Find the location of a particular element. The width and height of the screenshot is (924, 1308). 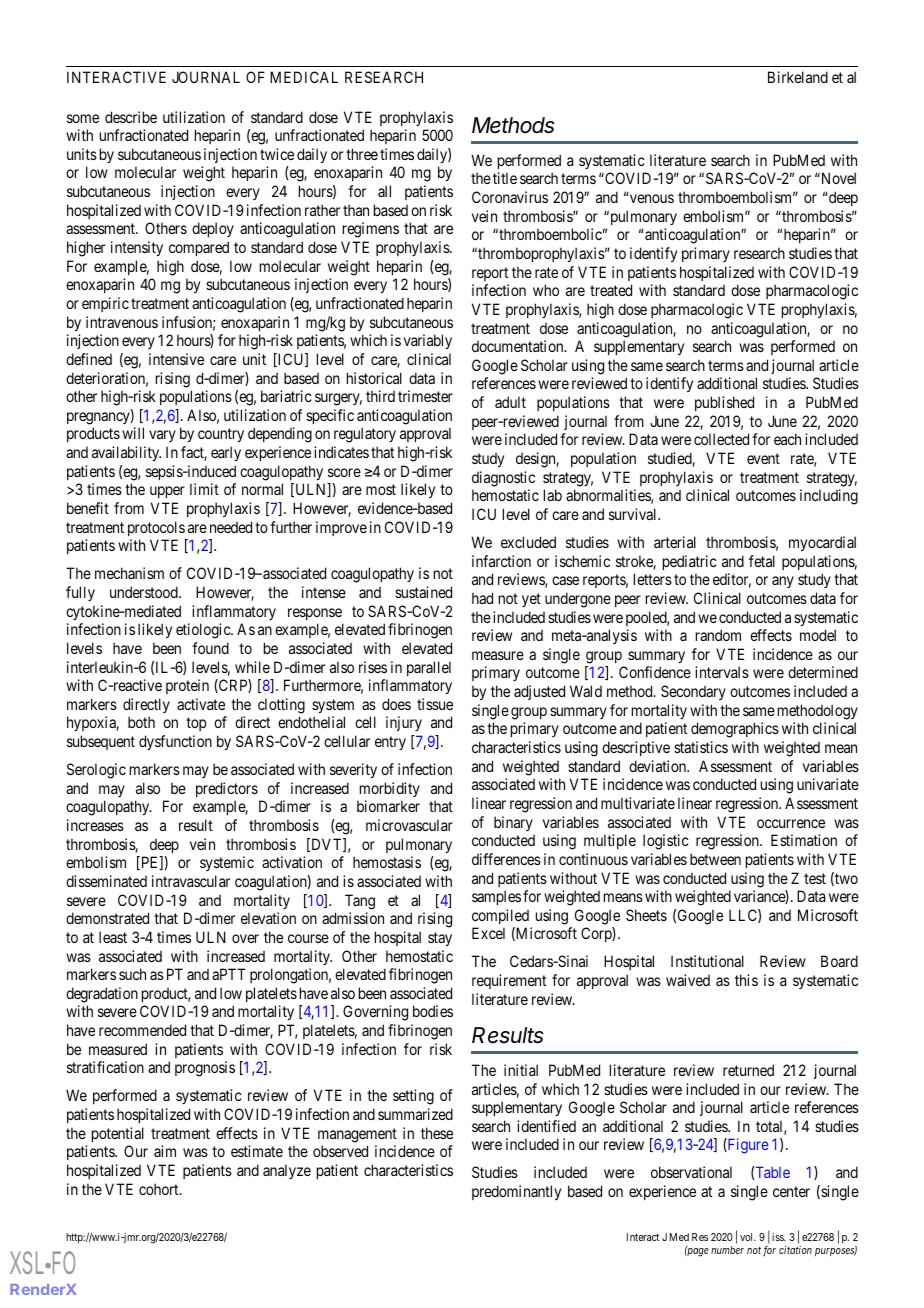

cohort is located at coordinates (160, 1189).
